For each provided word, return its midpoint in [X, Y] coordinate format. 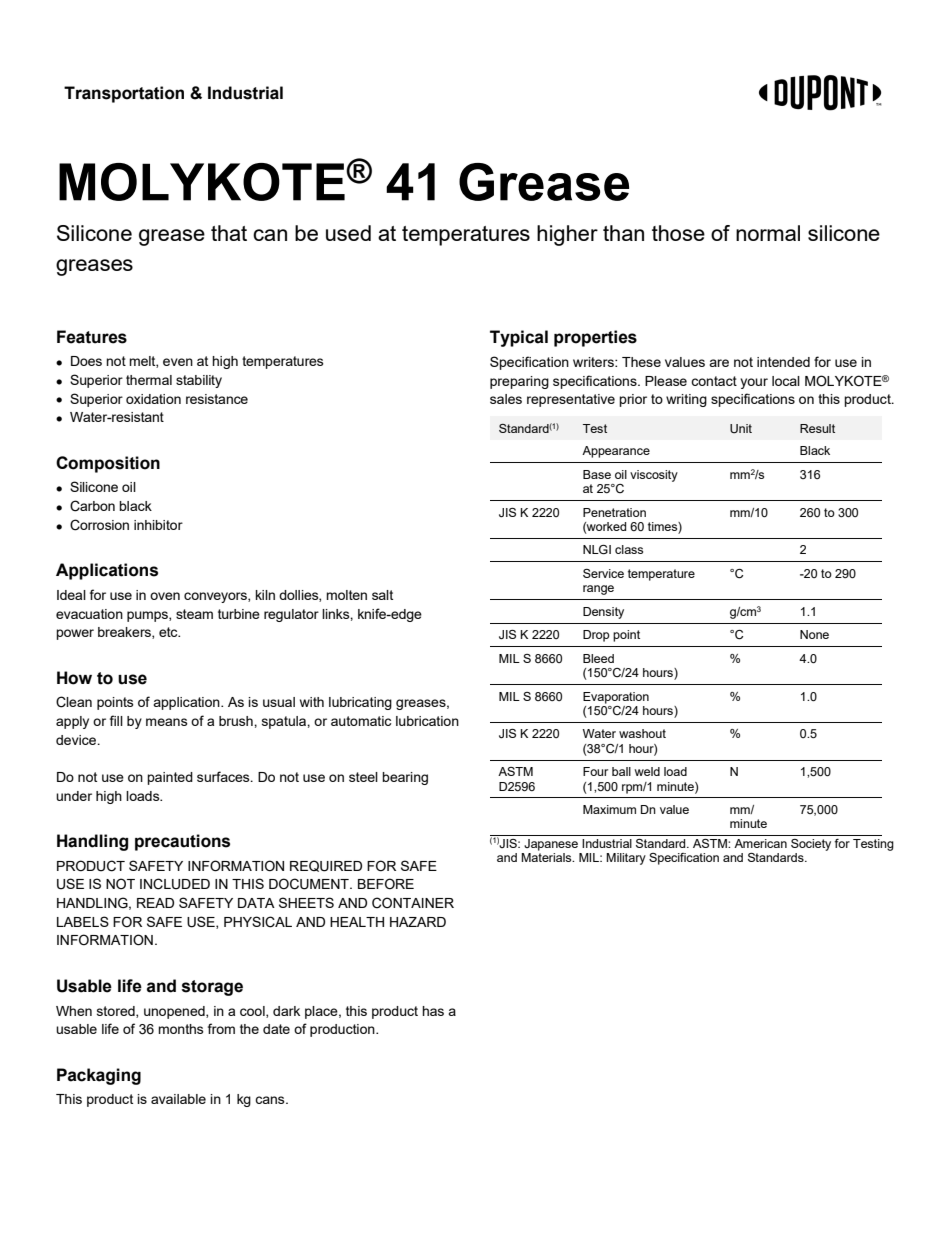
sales [506, 399]
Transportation [124, 94]
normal [768, 233]
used [348, 233]
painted [170, 778]
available [178, 1099]
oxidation [153, 399]
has [433, 1011]
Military [626, 859]
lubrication [427, 721]
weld [647, 771]
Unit [741, 429]
